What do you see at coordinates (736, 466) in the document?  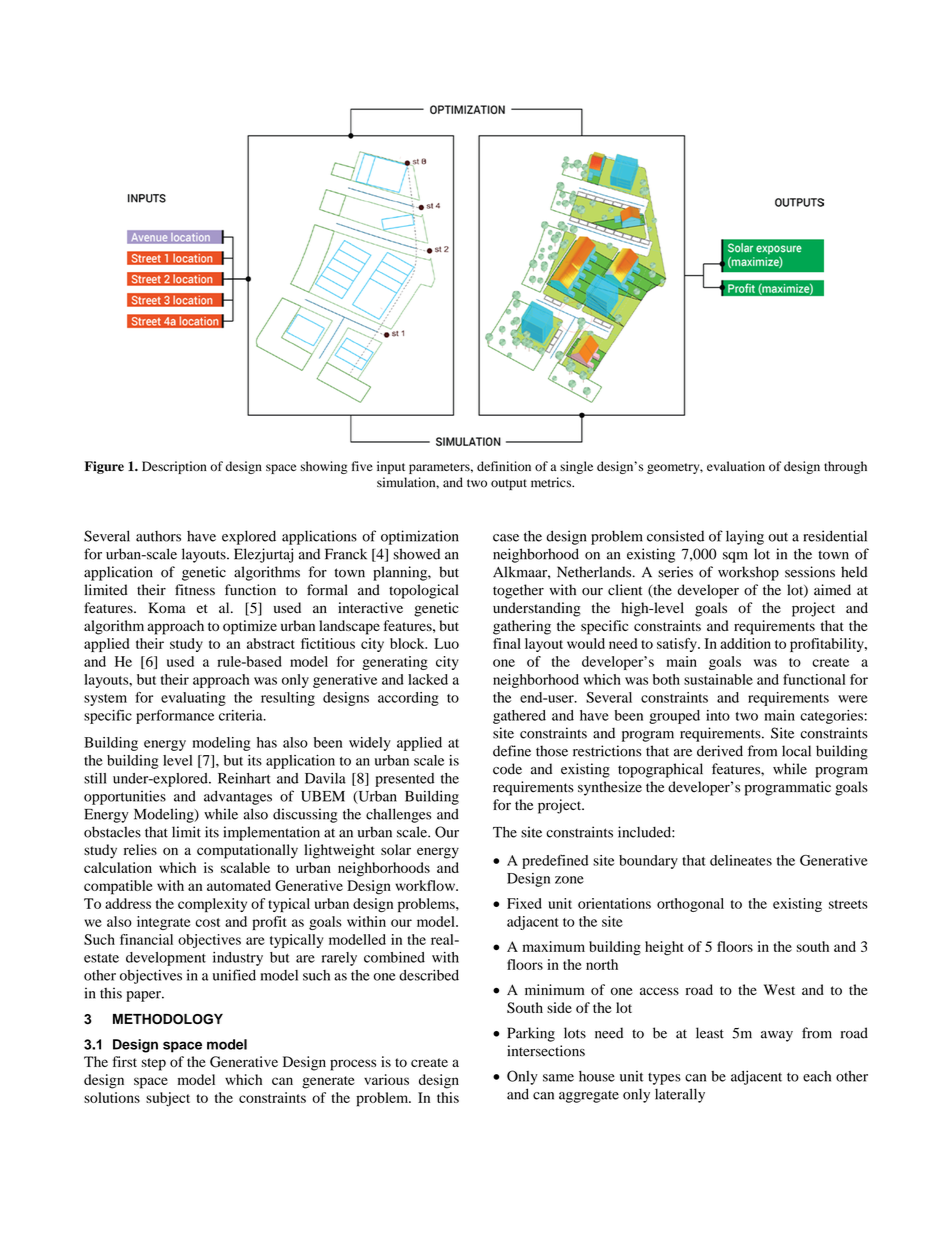 I see `evaluation` at bounding box center [736, 466].
